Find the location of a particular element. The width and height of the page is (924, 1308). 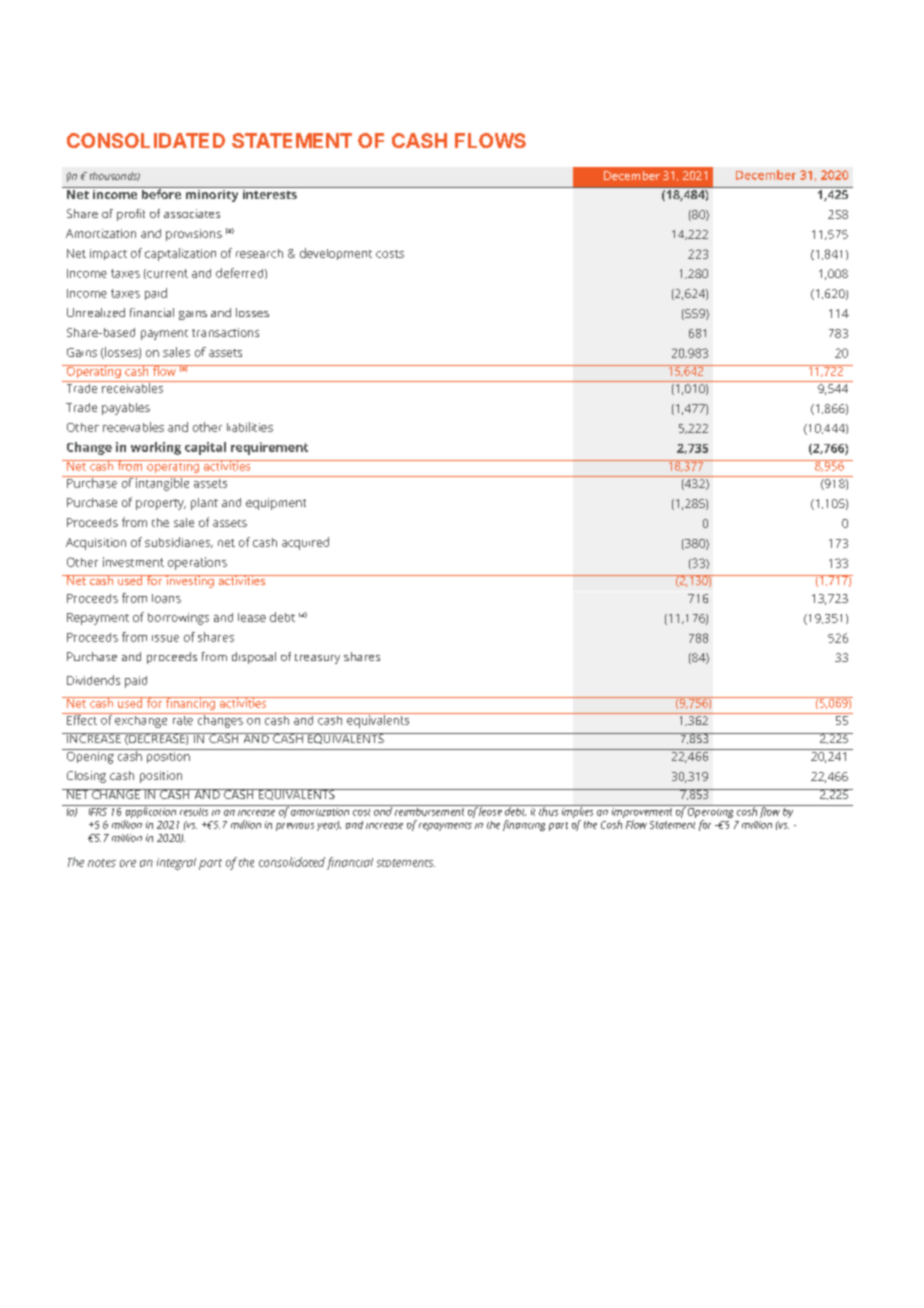

working is located at coordinates (156, 448).
